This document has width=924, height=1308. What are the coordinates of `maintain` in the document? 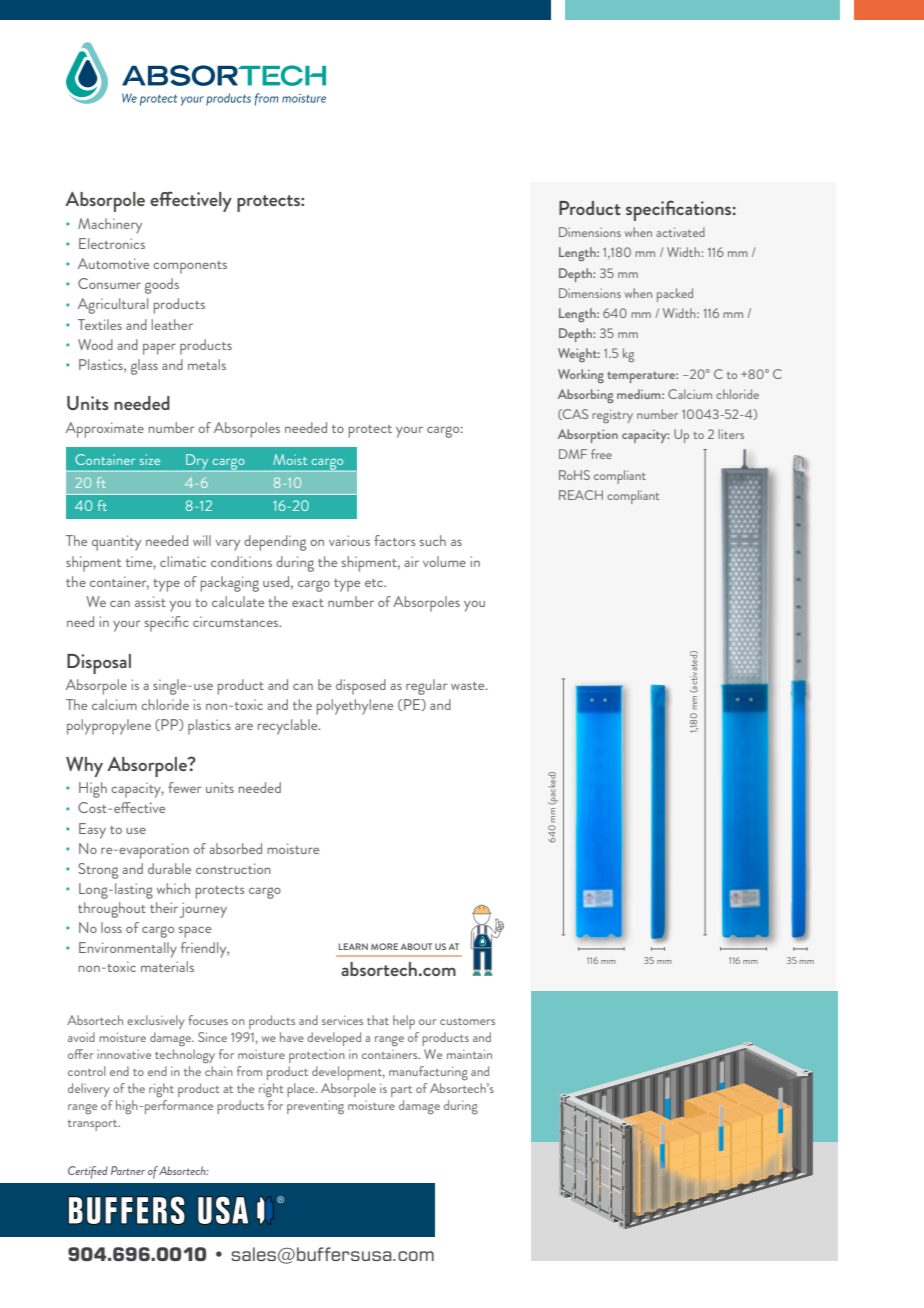 It's located at (469, 1054).
